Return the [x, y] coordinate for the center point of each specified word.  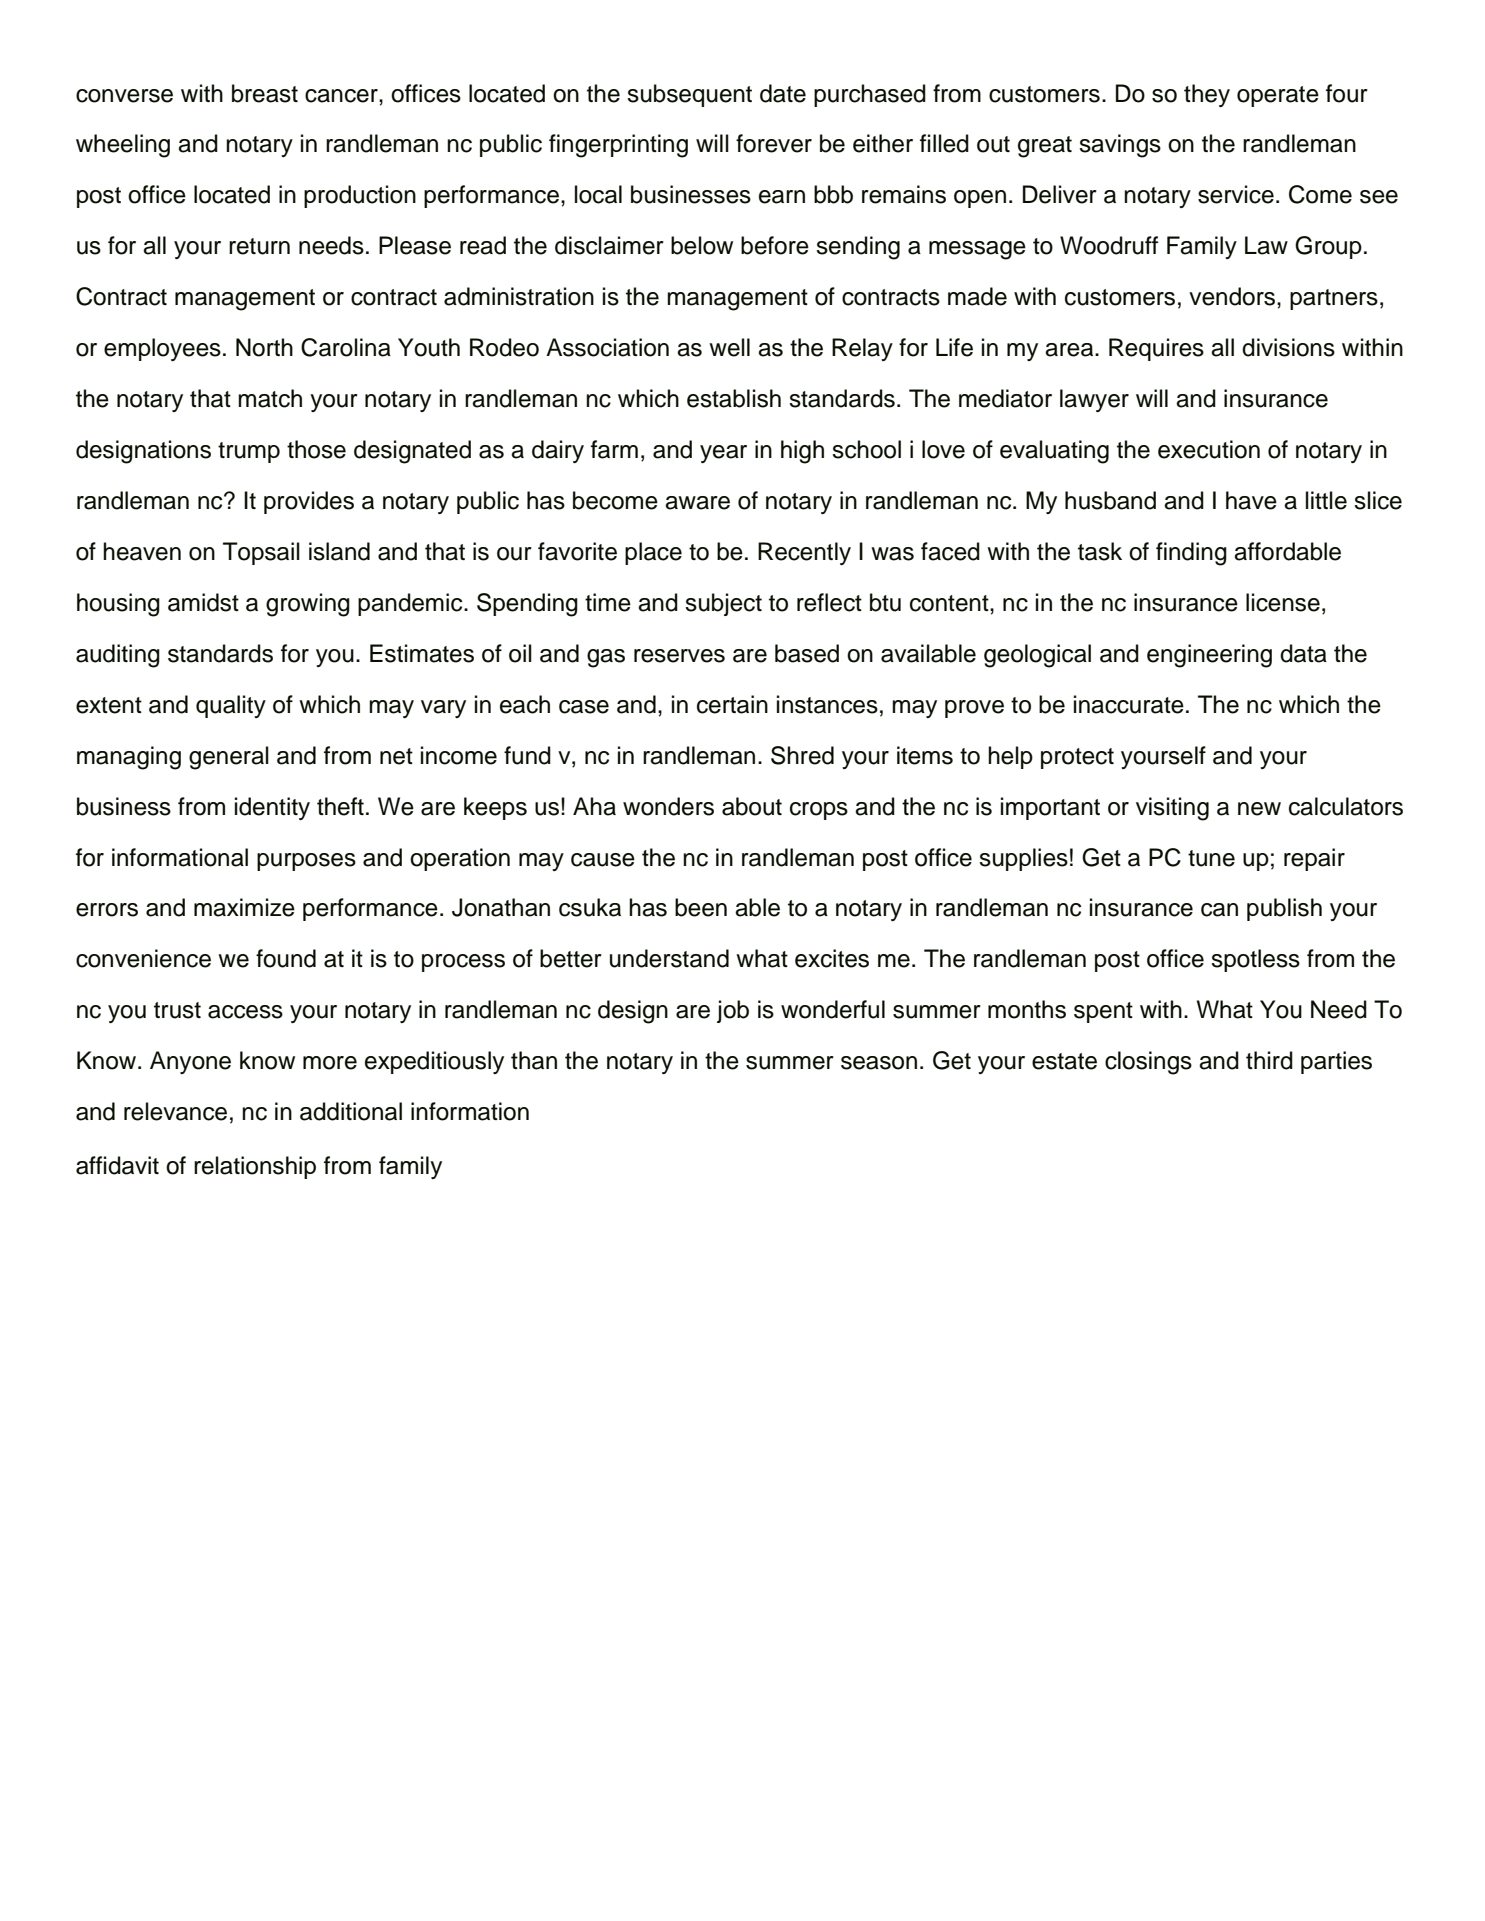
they [1207, 95]
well [729, 347]
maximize [244, 907]
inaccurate [1129, 704]
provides [309, 502]
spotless [1255, 960]
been [701, 907]
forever [774, 143]
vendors [1233, 296]
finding [1191, 554]
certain [732, 704]
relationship [255, 1167]
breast [265, 93]
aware [697, 503]
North [264, 347]
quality [231, 706]
